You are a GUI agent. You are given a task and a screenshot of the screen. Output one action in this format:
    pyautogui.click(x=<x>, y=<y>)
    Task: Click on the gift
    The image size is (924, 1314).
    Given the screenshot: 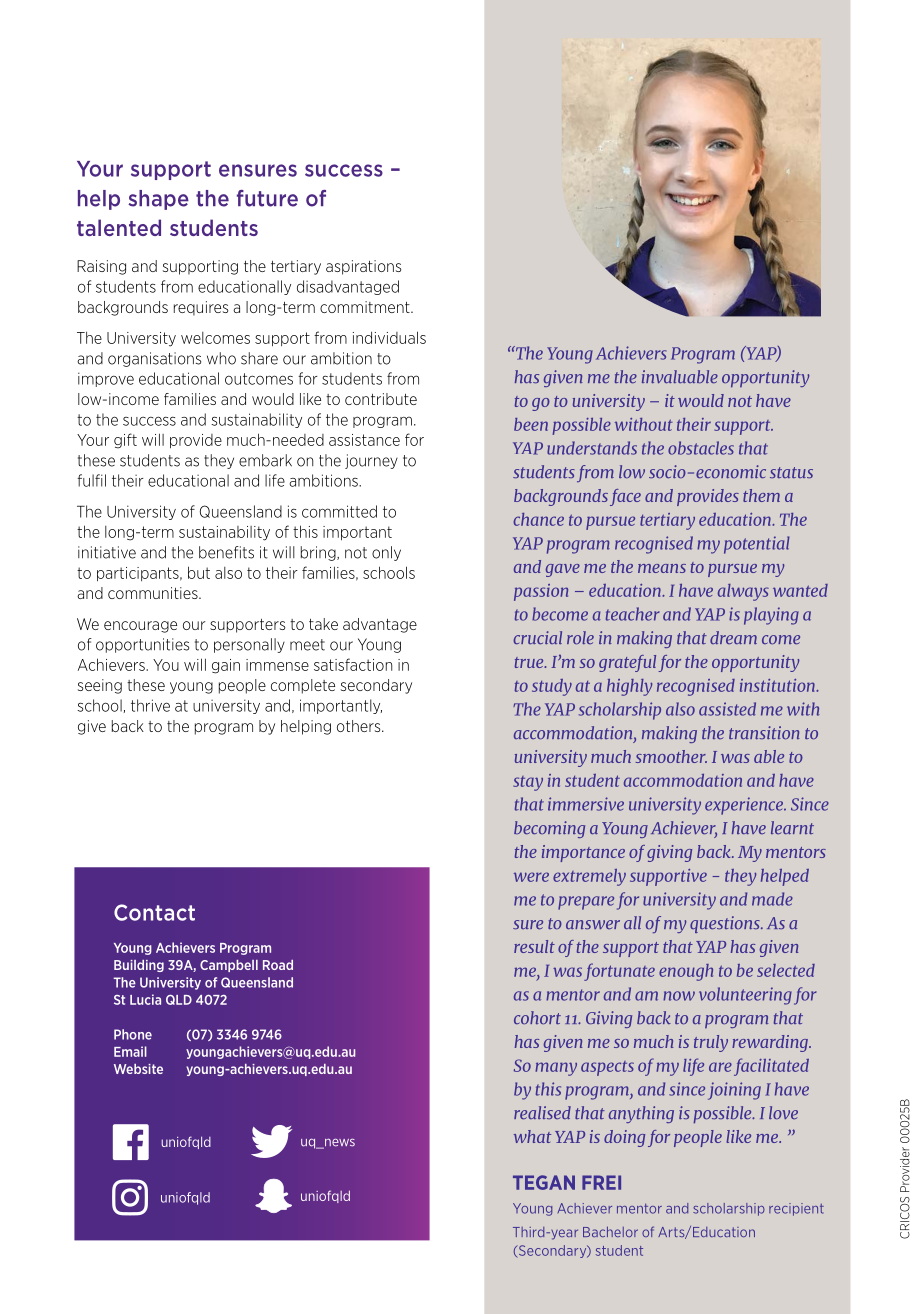 What is the action you would take?
    pyautogui.click(x=125, y=441)
